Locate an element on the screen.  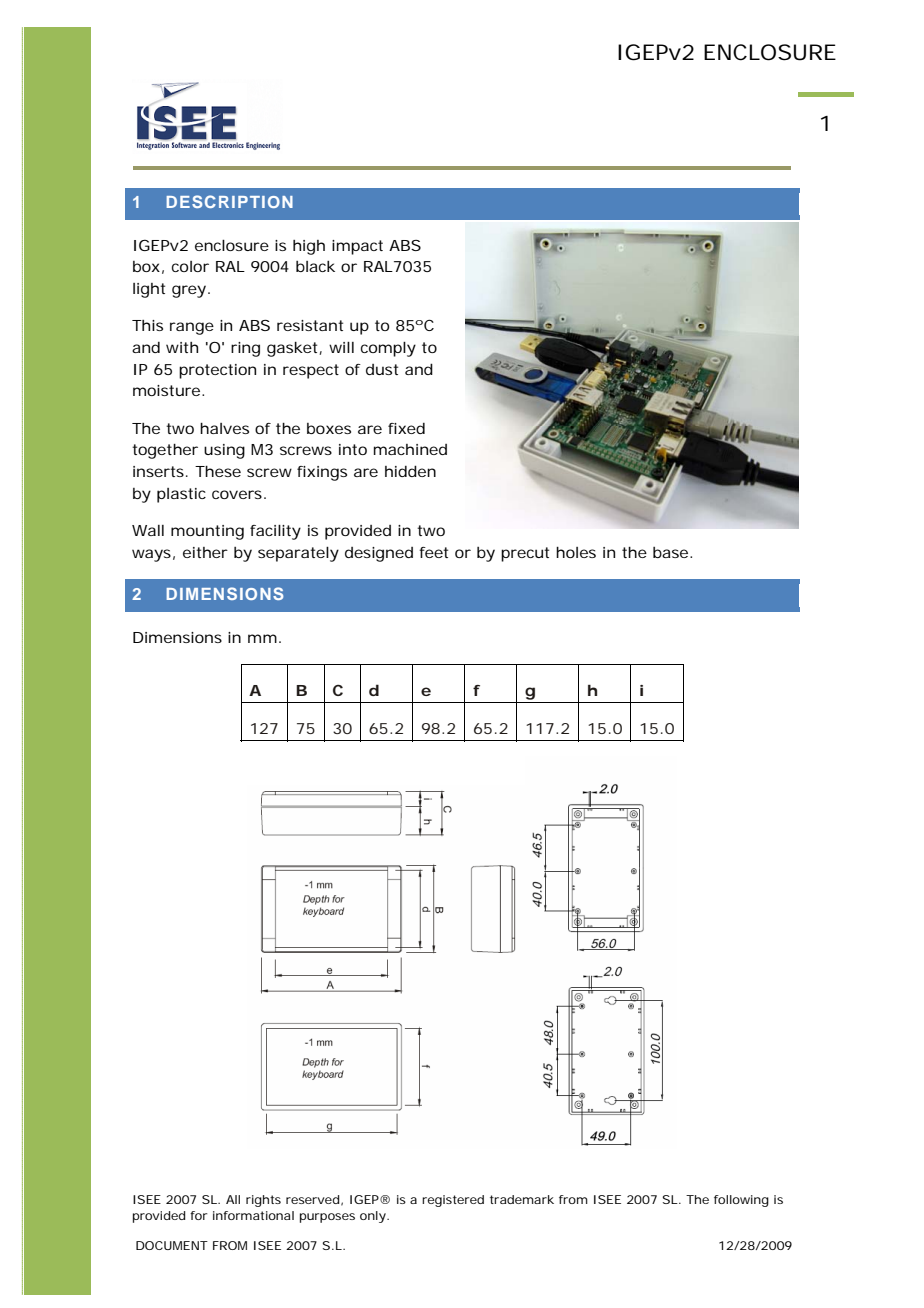
following is located at coordinates (741, 1201).
